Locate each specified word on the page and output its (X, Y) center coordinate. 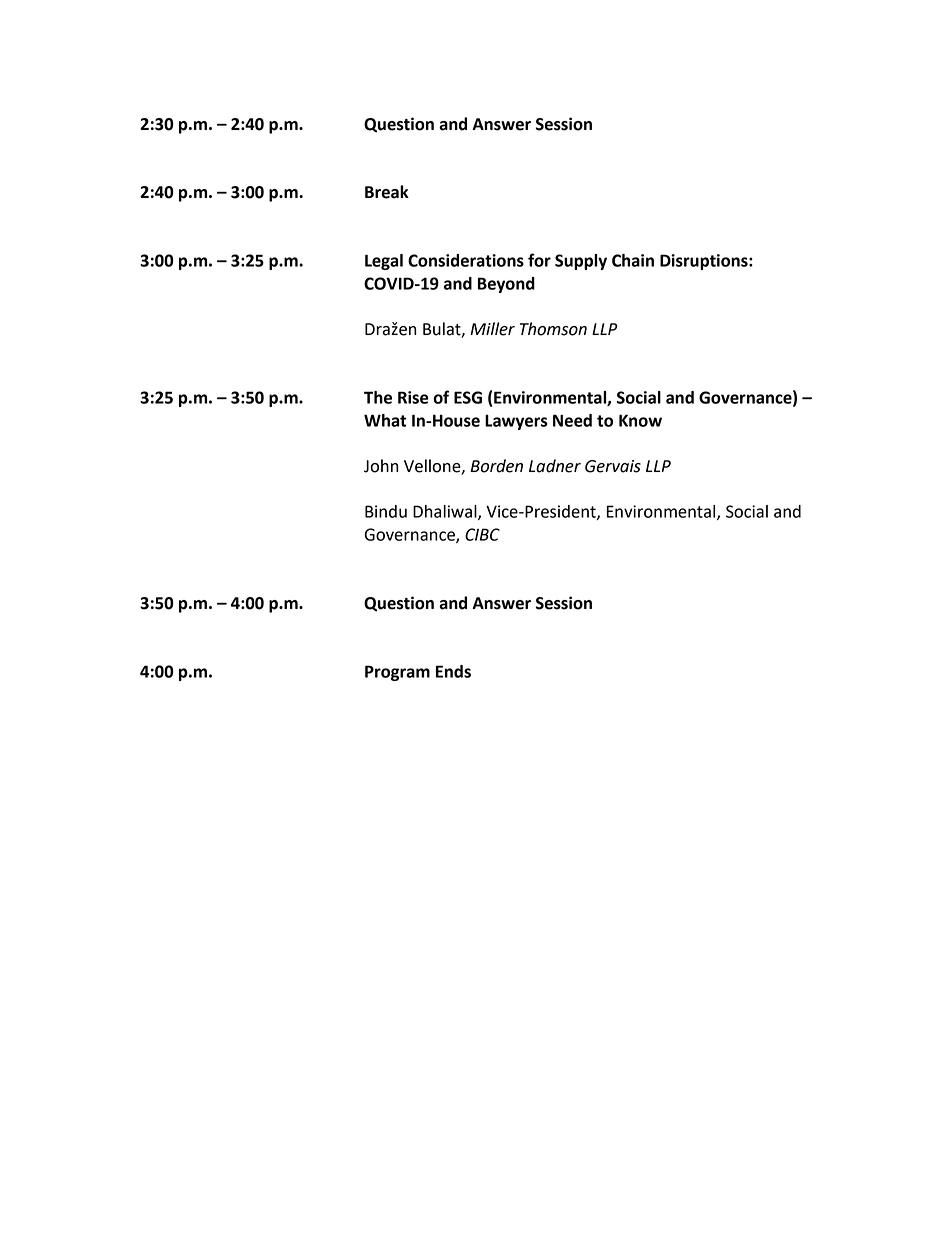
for (539, 260)
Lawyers (516, 422)
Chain (633, 260)
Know (640, 420)
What (385, 420)
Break (387, 192)
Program (397, 673)
